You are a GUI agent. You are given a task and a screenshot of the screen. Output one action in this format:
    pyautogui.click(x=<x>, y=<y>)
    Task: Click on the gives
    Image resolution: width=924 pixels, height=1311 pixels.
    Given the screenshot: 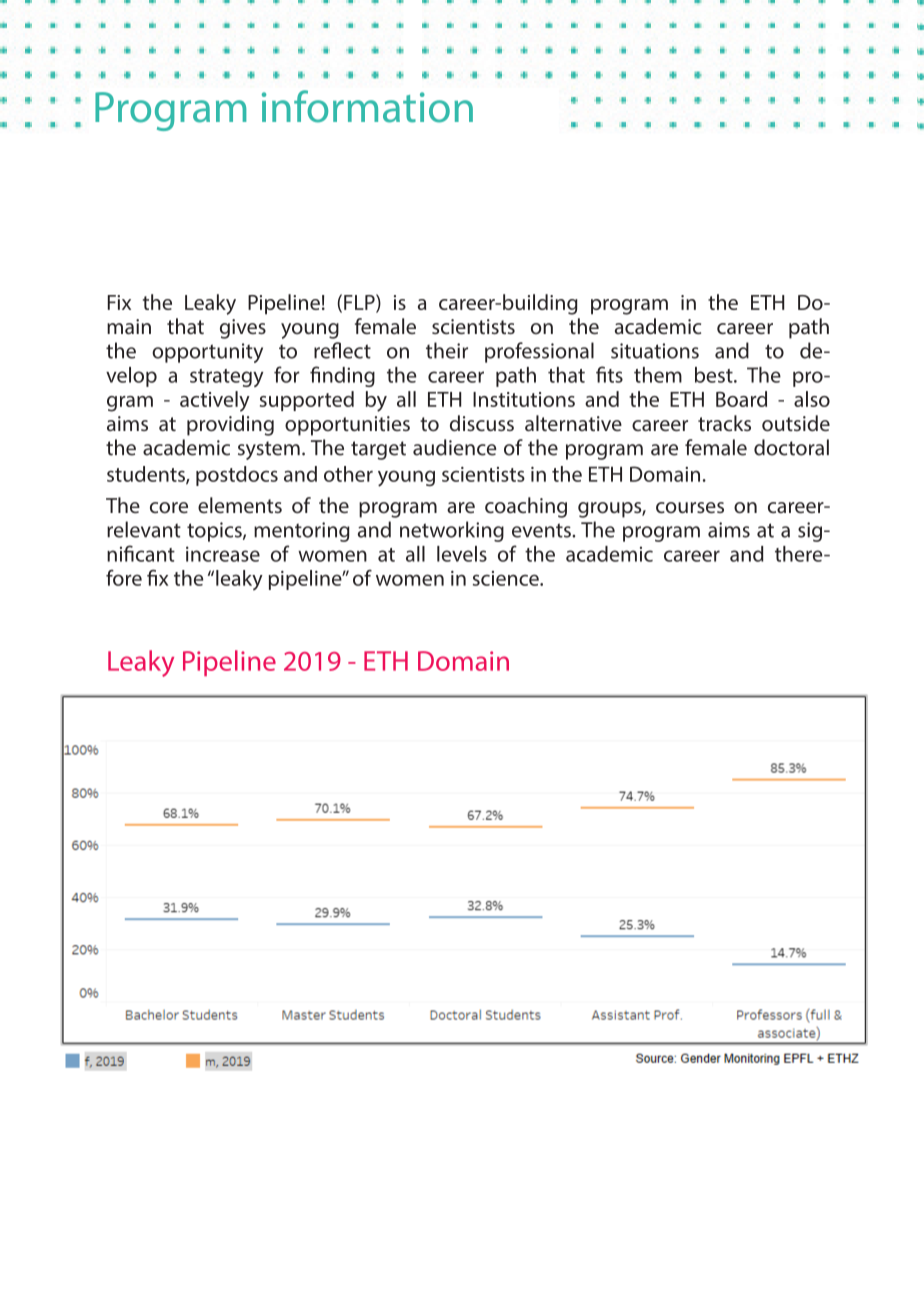 What is the action you would take?
    pyautogui.click(x=243, y=329)
